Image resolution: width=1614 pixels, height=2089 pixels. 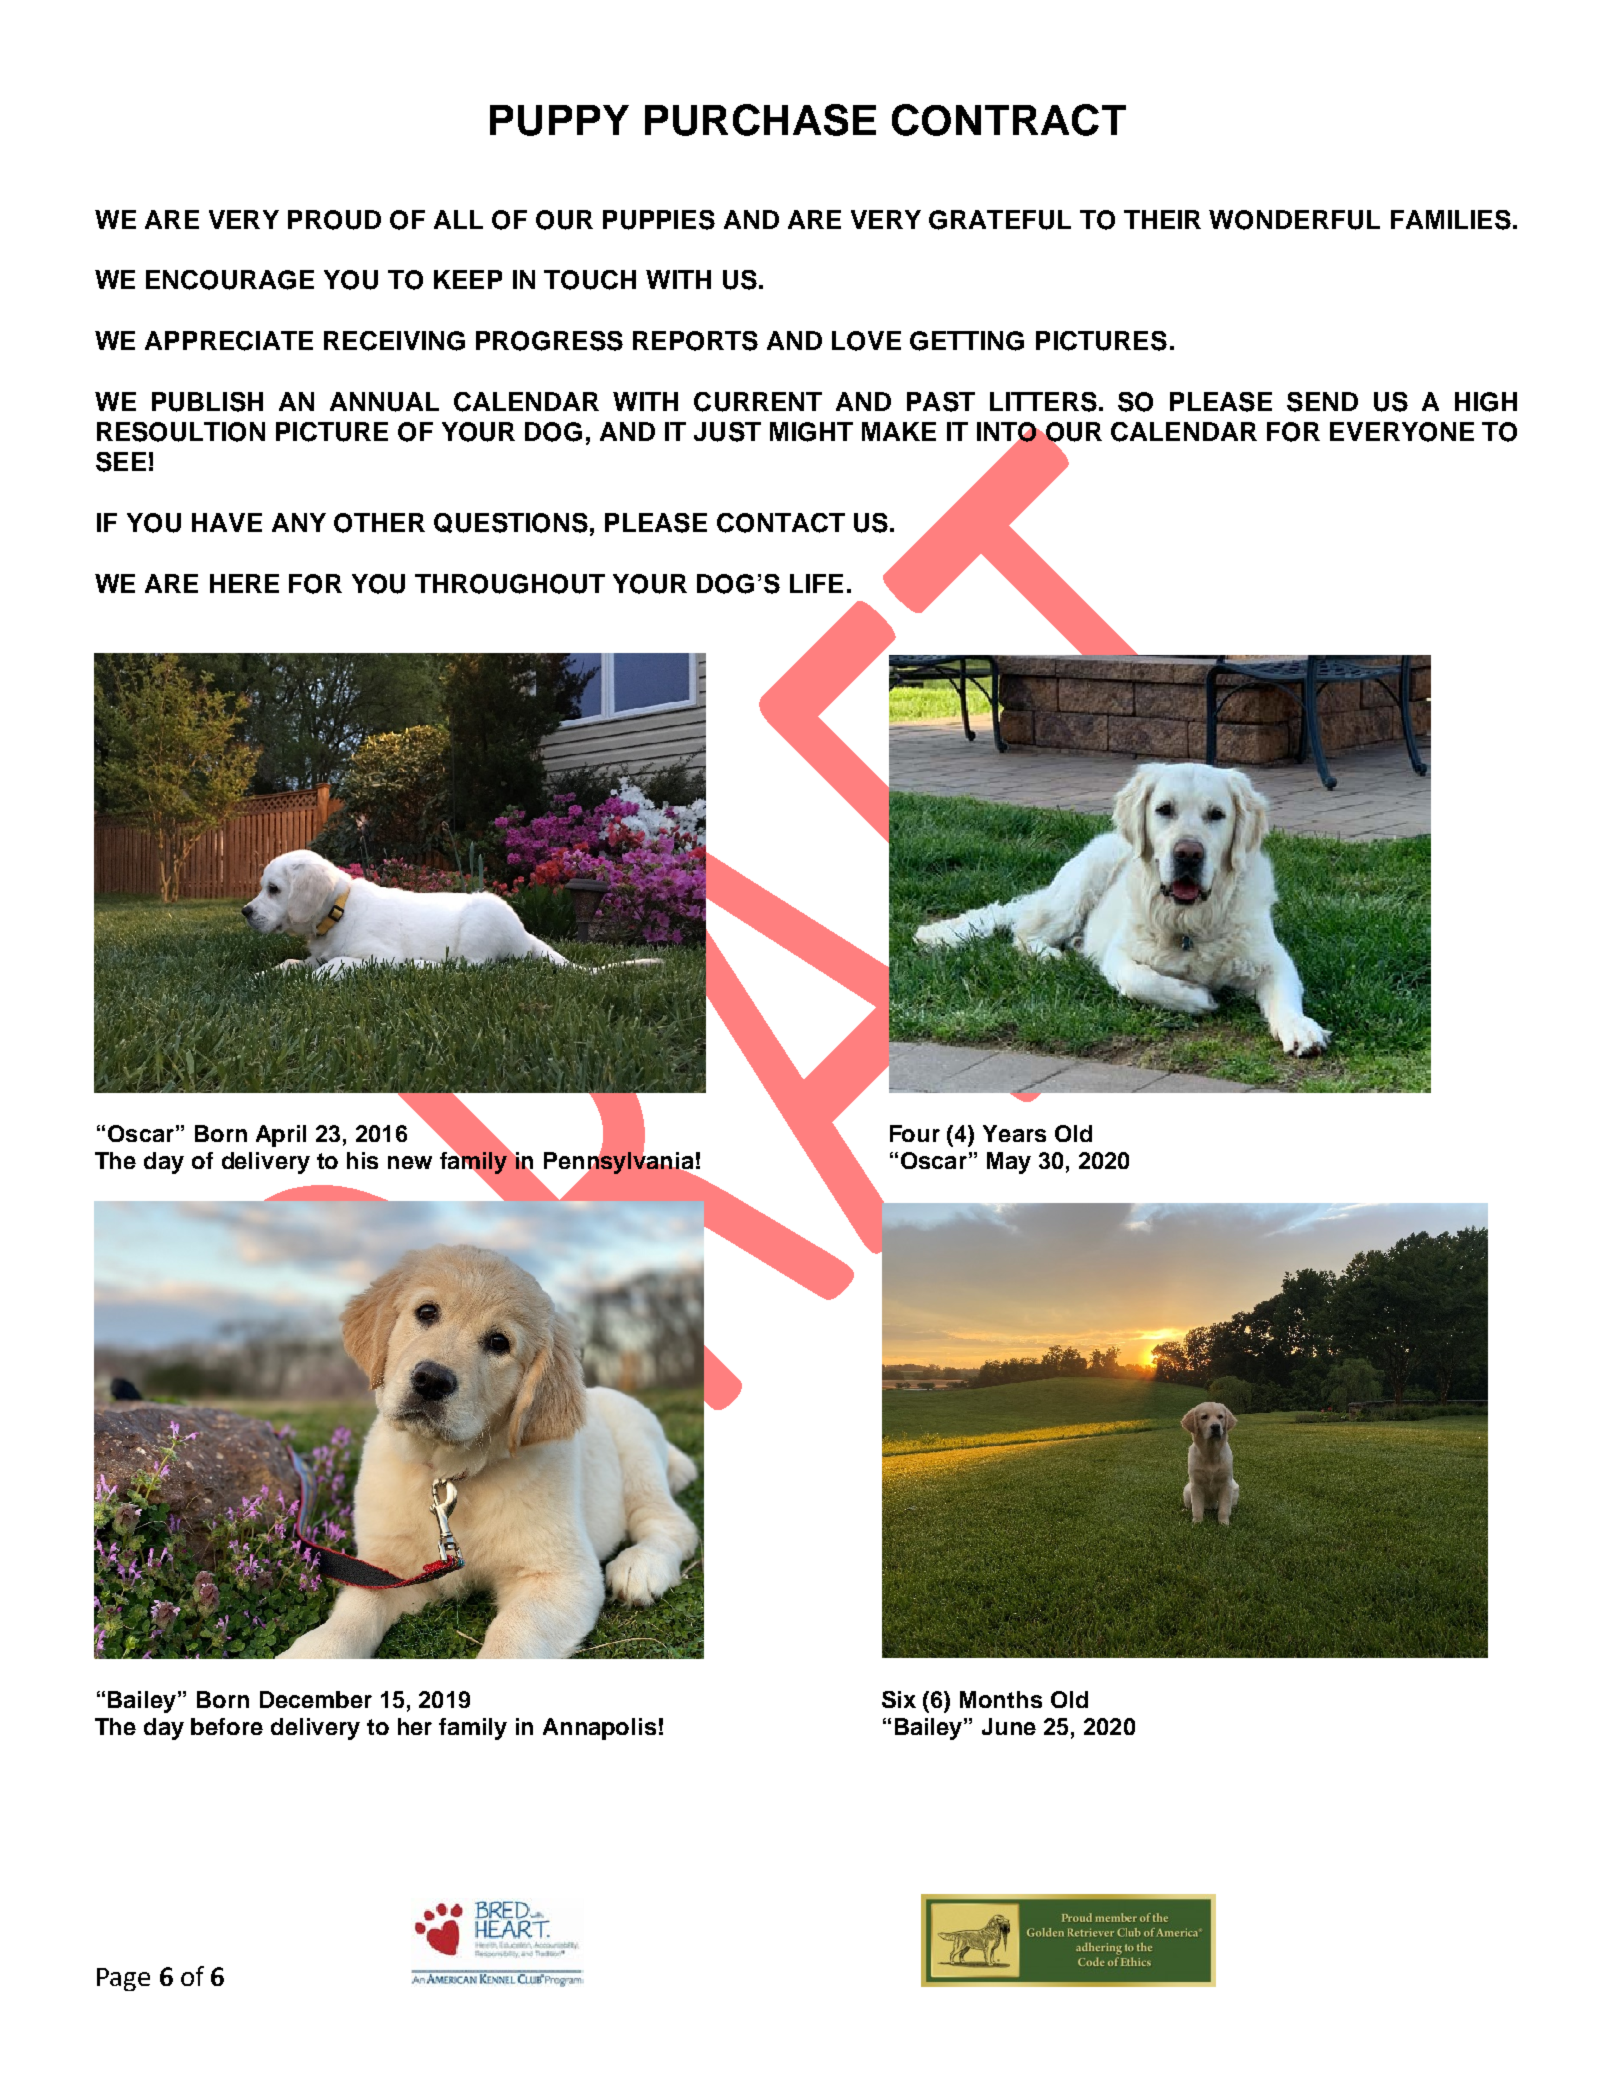 What do you see at coordinates (123, 1979) in the page?
I see `Page` at bounding box center [123, 1979].
